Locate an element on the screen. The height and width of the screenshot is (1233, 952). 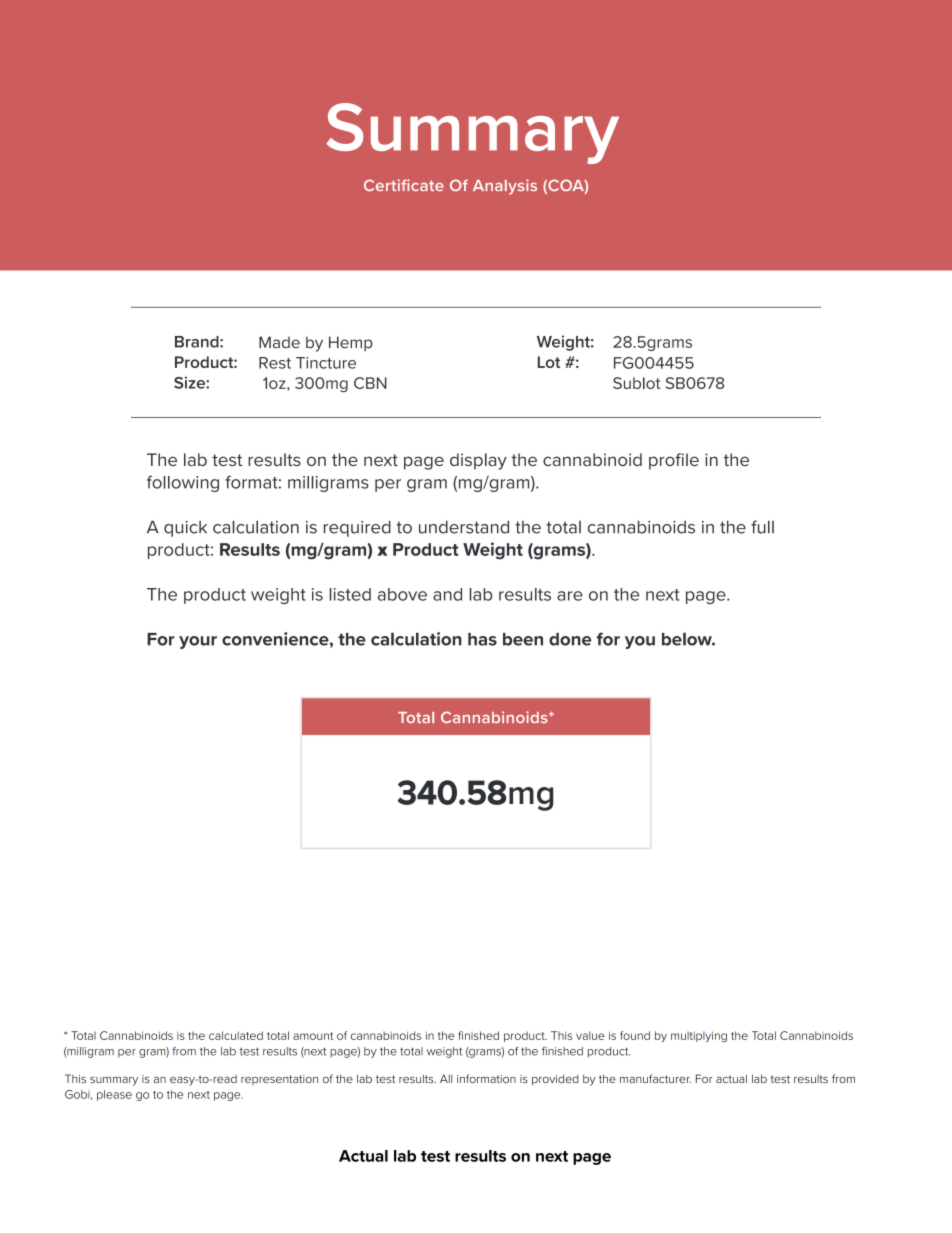
following is located at coordinates (183, 483).
